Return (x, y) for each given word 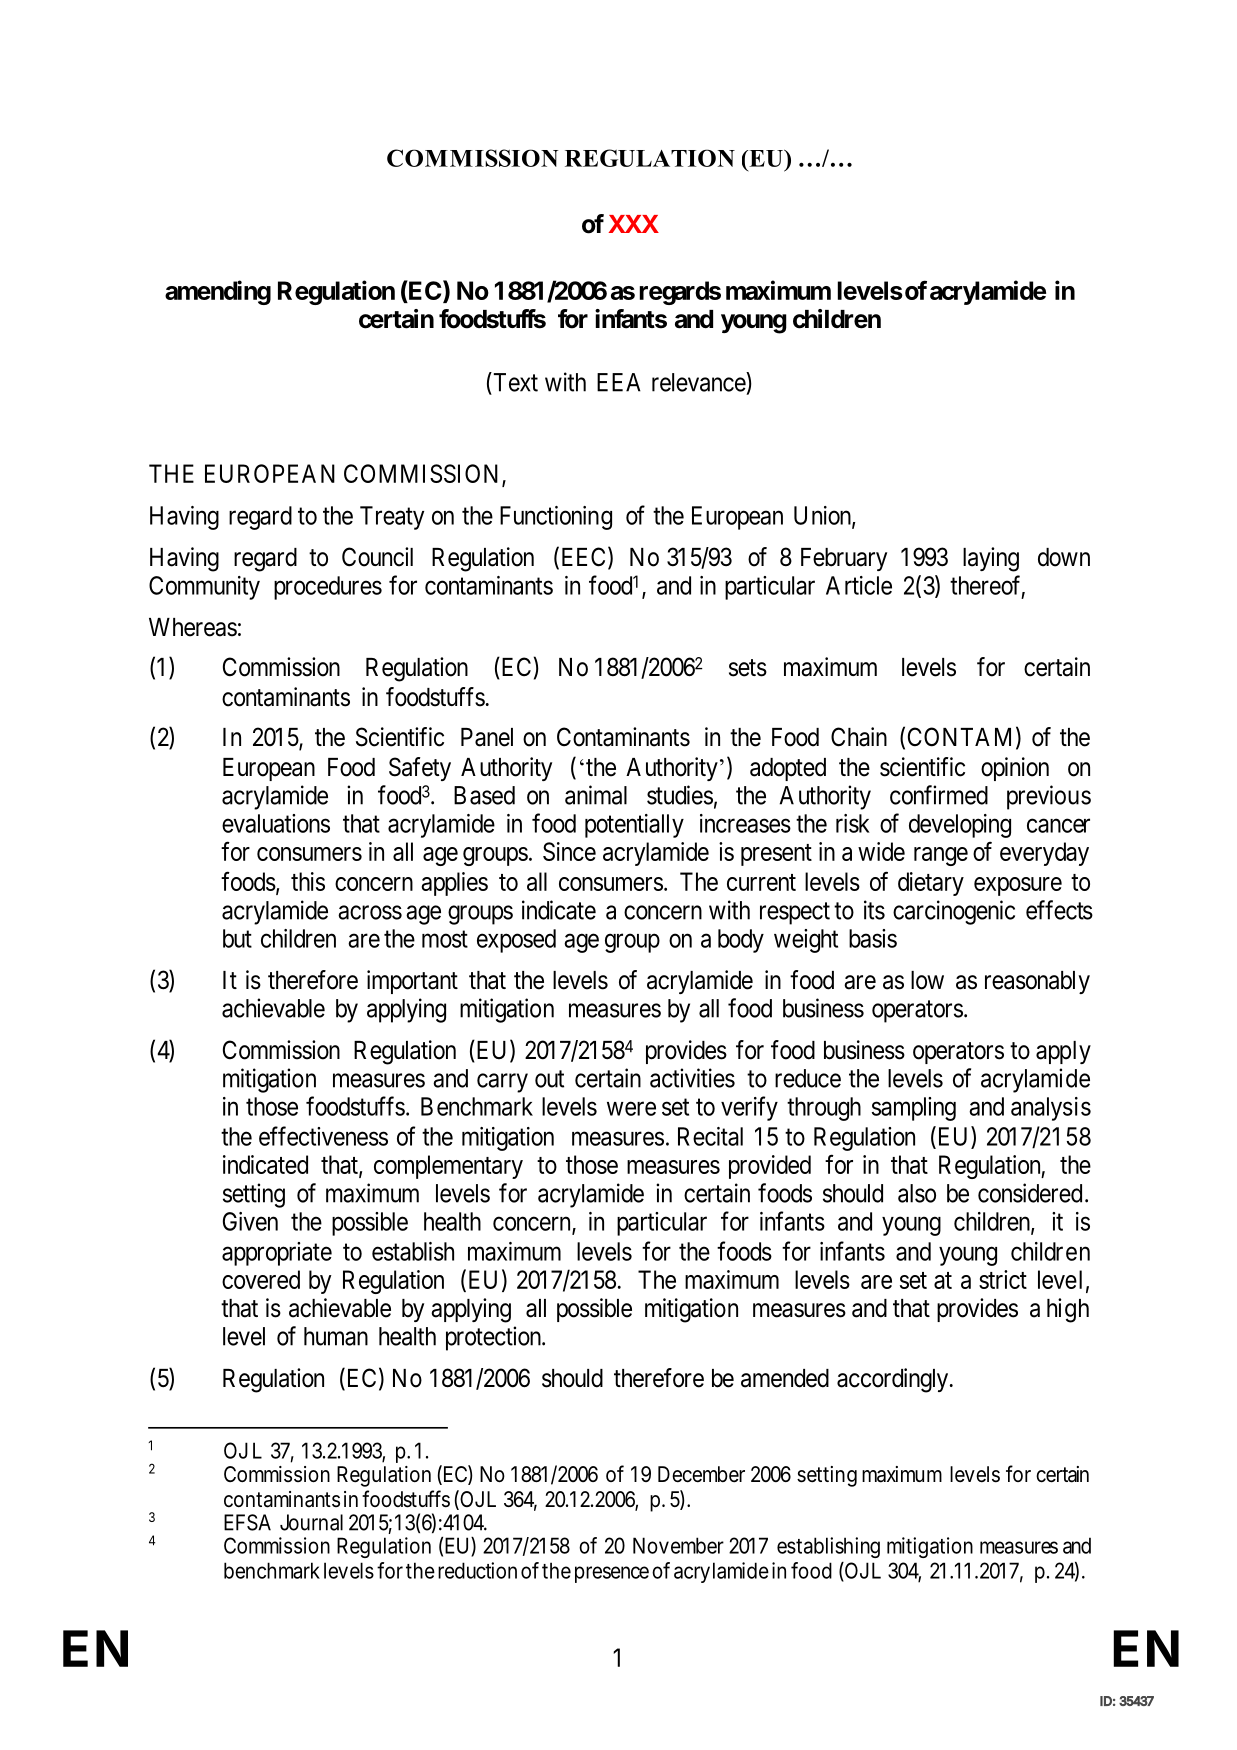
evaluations (276, 823)
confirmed (939, 795)
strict (1003, 1279)
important (412, 982)
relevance (699, 382)
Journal (311, 1522)
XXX (634, 224)
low (927, 980)
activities (692, 1078)
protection (495, 1338)
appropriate (277, 1254)
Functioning (556, 518)
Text (514, 382)
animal (596, 795)
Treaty (392, 518)
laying (991, 559)
